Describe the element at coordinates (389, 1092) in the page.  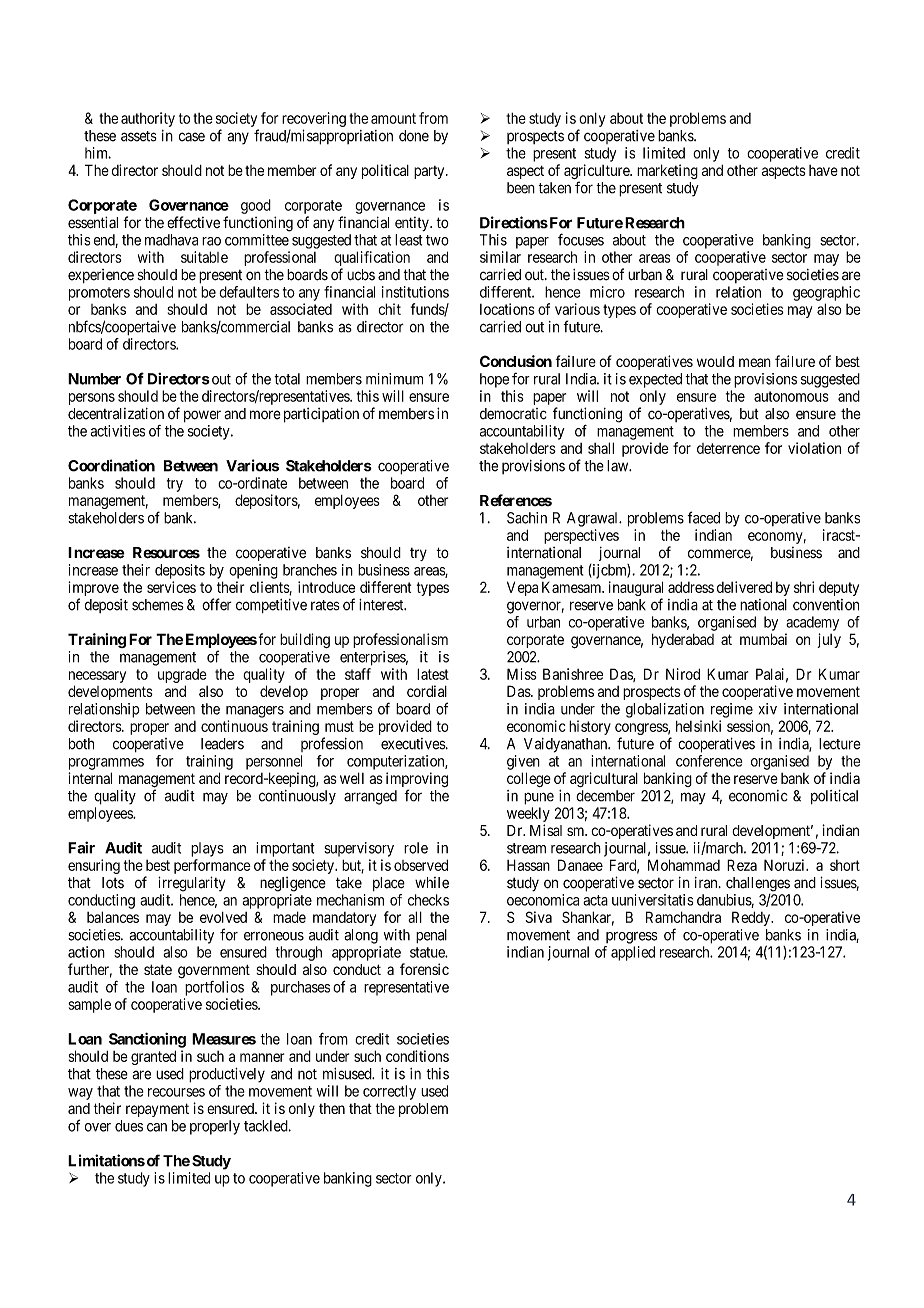
I see `correctly` at that location.
